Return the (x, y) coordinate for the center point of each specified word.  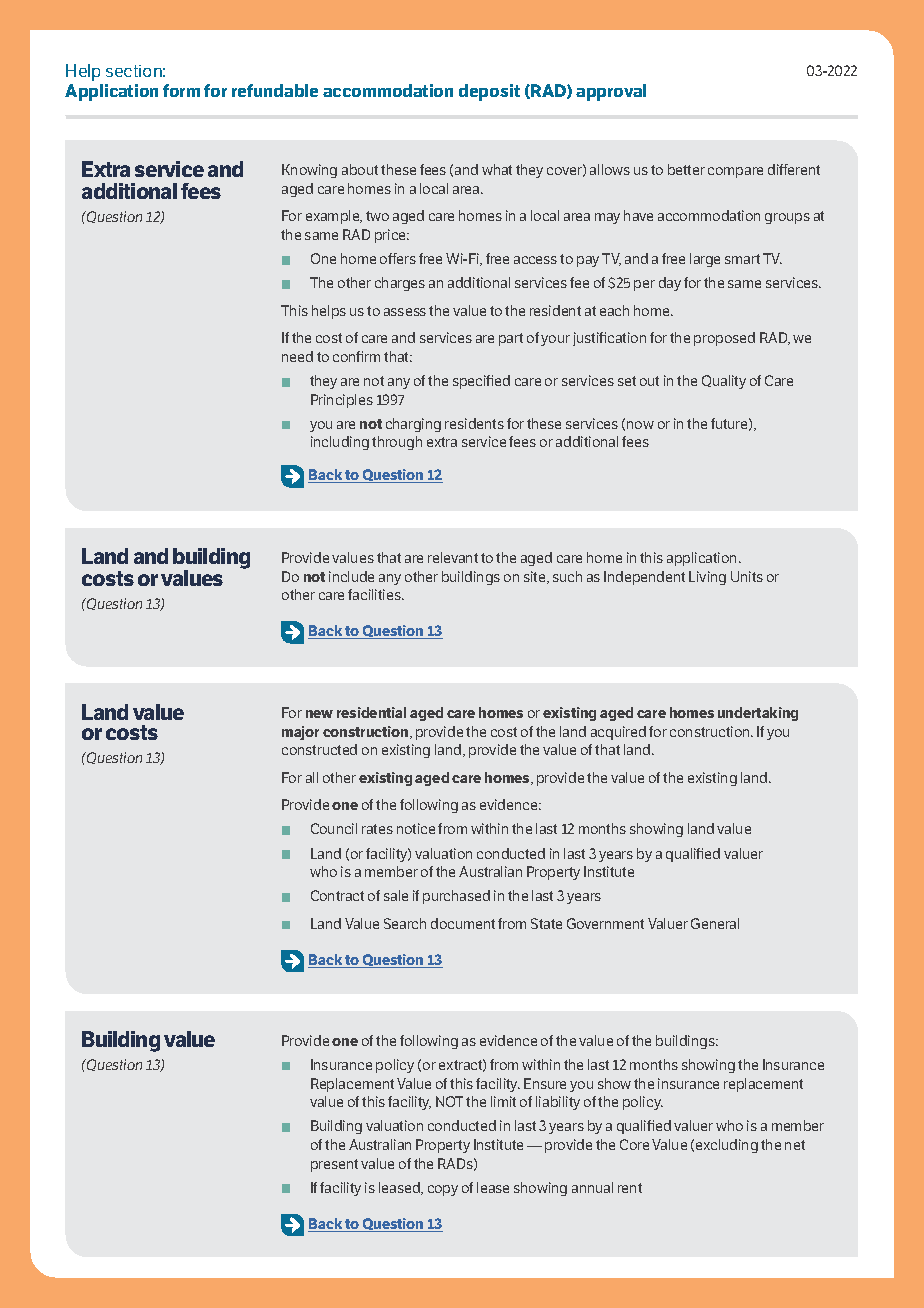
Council (334, 828)
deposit (489, 92)
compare (735, 172)
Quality (724, 382)
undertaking (758, 714)
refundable (275, 90)
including (340, 443)
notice (416, 828)
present (334, 1165)
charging (413, 425)
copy (443, 1190)
